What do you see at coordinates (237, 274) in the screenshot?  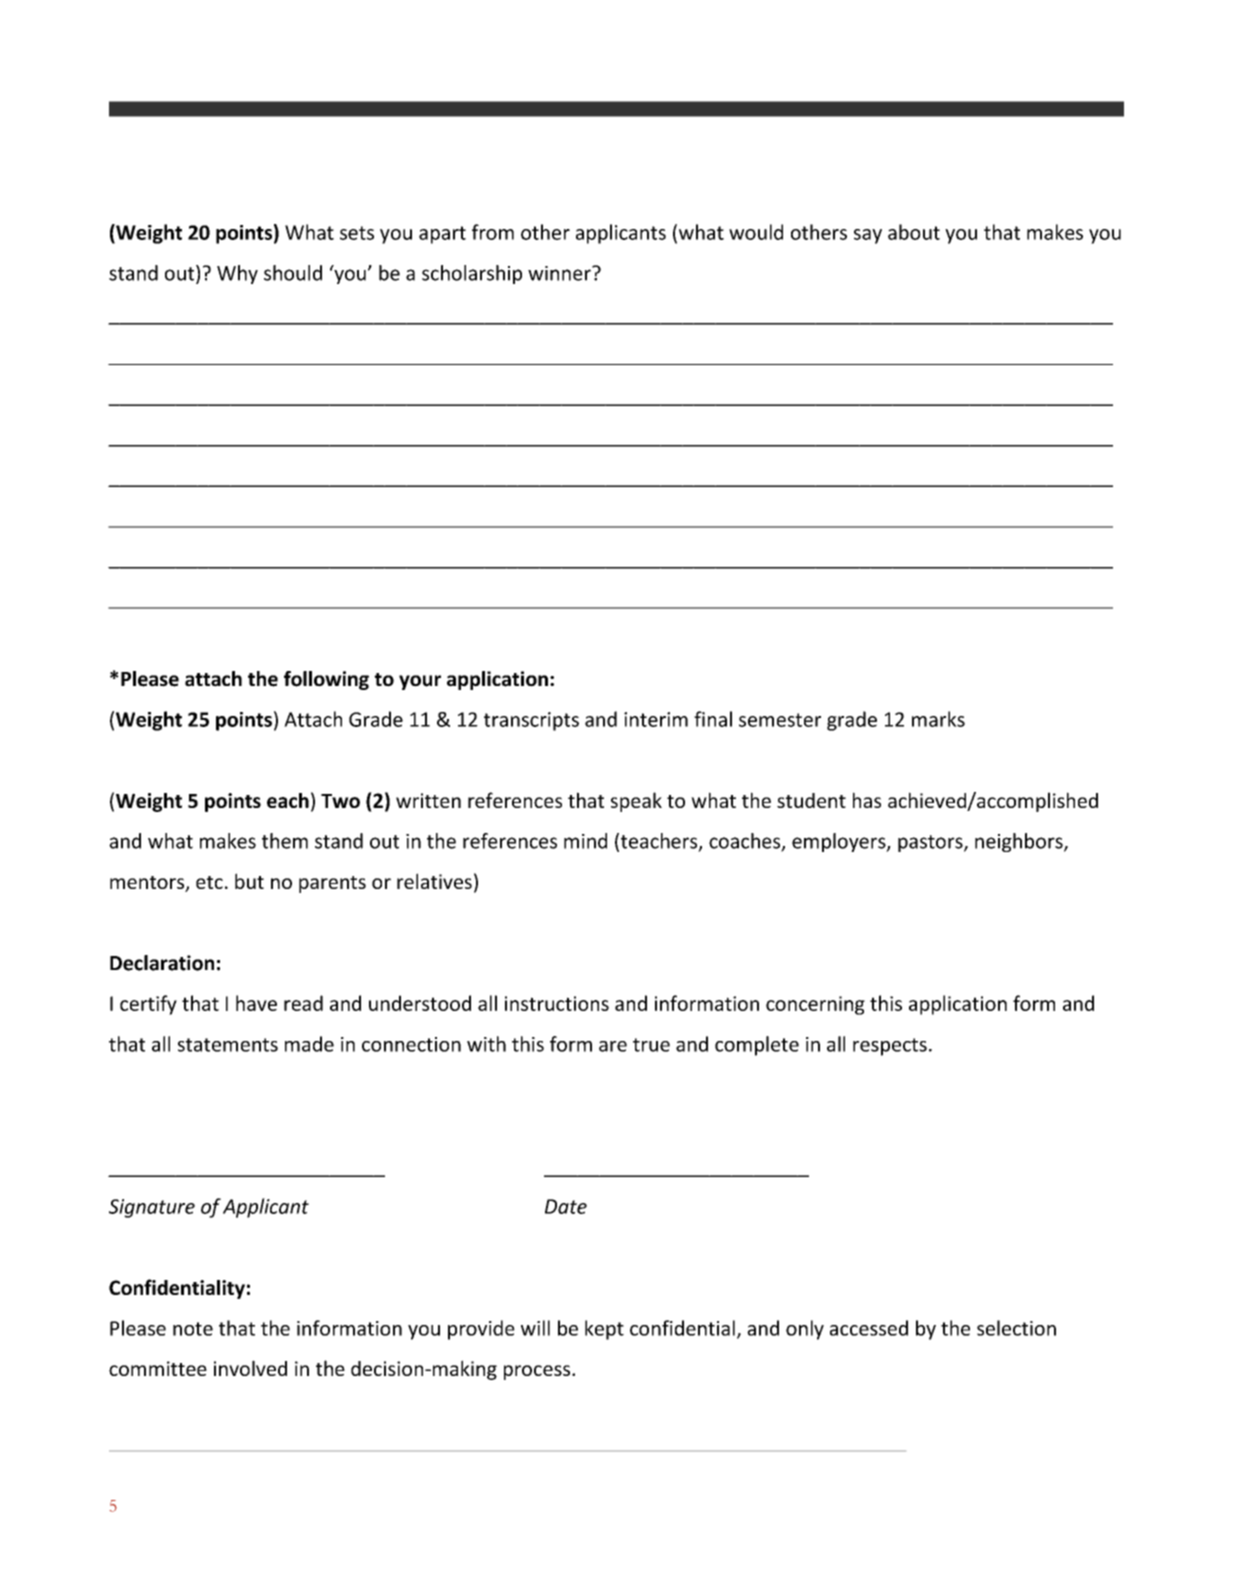 I see `Why` at bounding box center [237, 274].
